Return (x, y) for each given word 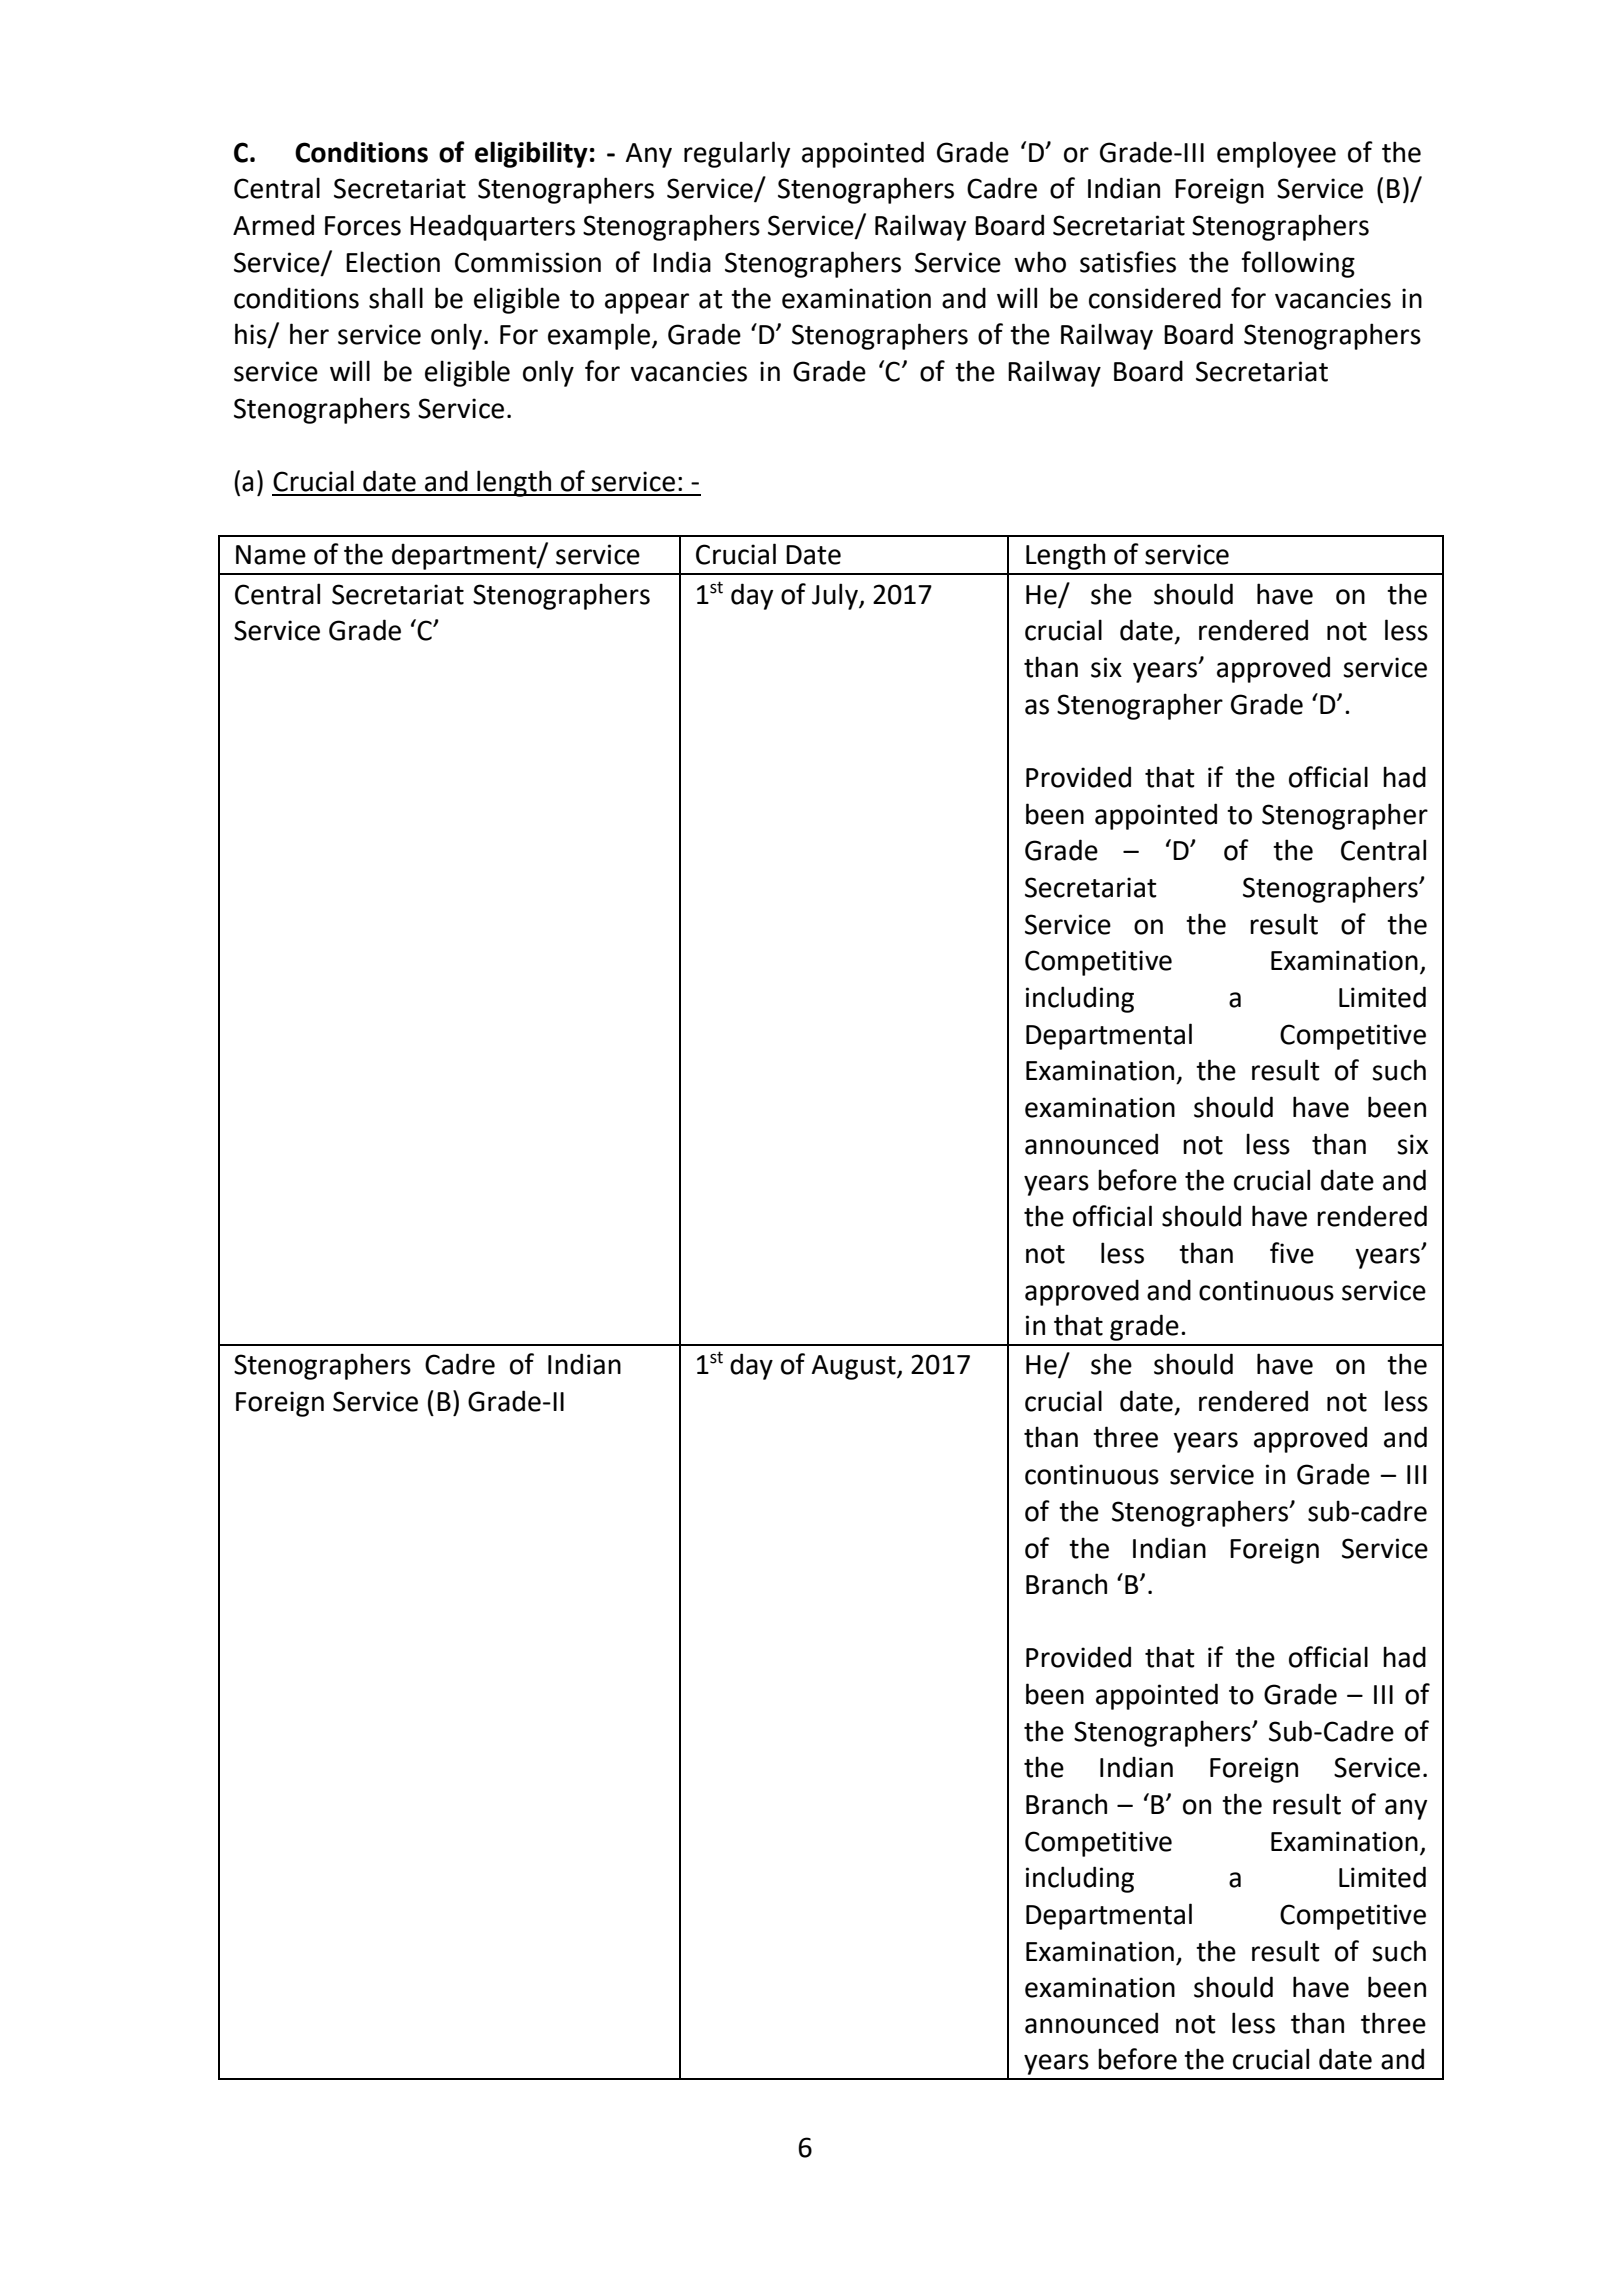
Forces (363, 226)
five (1292, 1253)
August (854, 1367)
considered (1155, 298)
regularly (737, 154)
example (599, 336)
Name (271, 555)
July (836, 596)
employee (1276, 154)
